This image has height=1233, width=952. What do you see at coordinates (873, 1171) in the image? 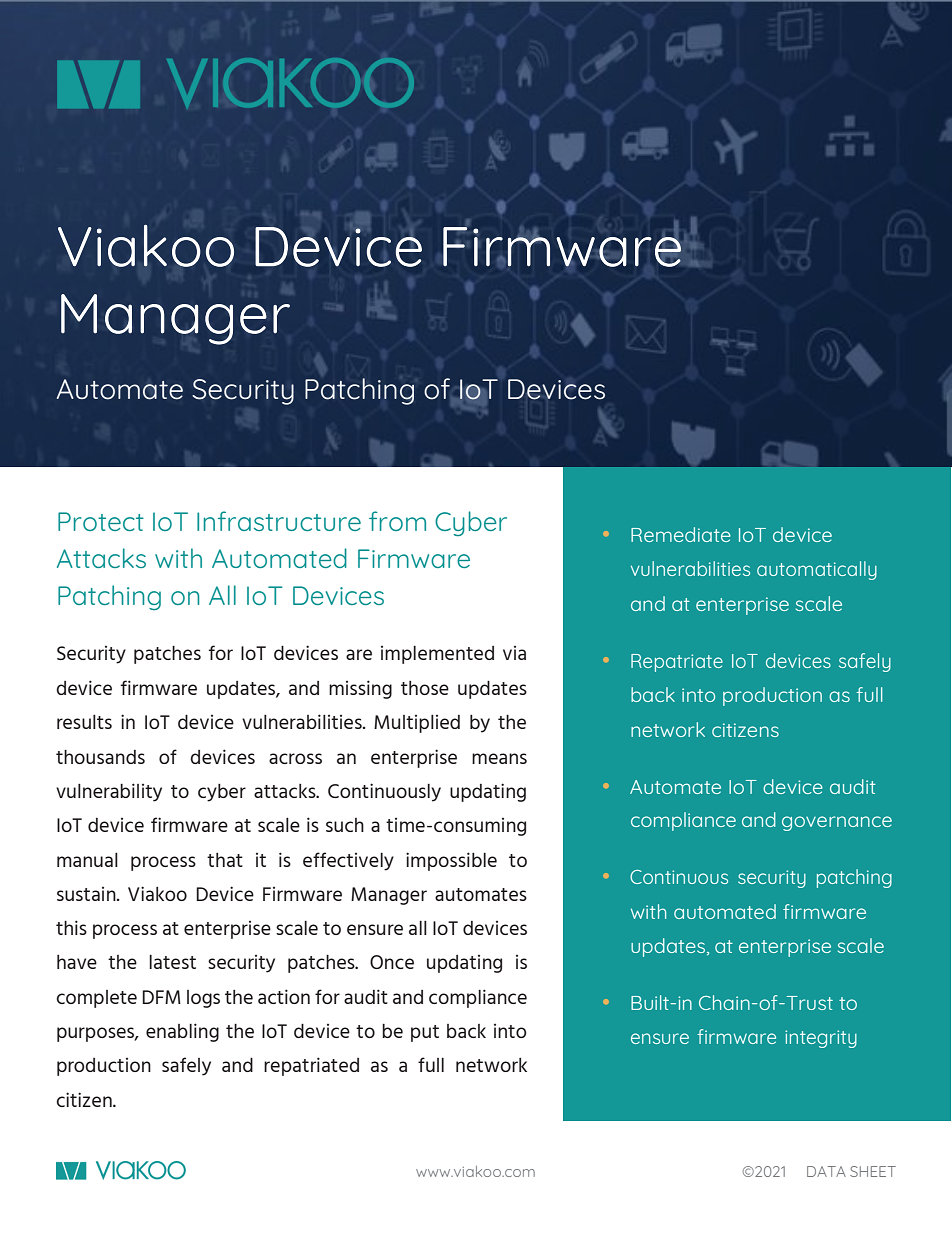
I see `SHEET` at bounding box center [873, 1171].
